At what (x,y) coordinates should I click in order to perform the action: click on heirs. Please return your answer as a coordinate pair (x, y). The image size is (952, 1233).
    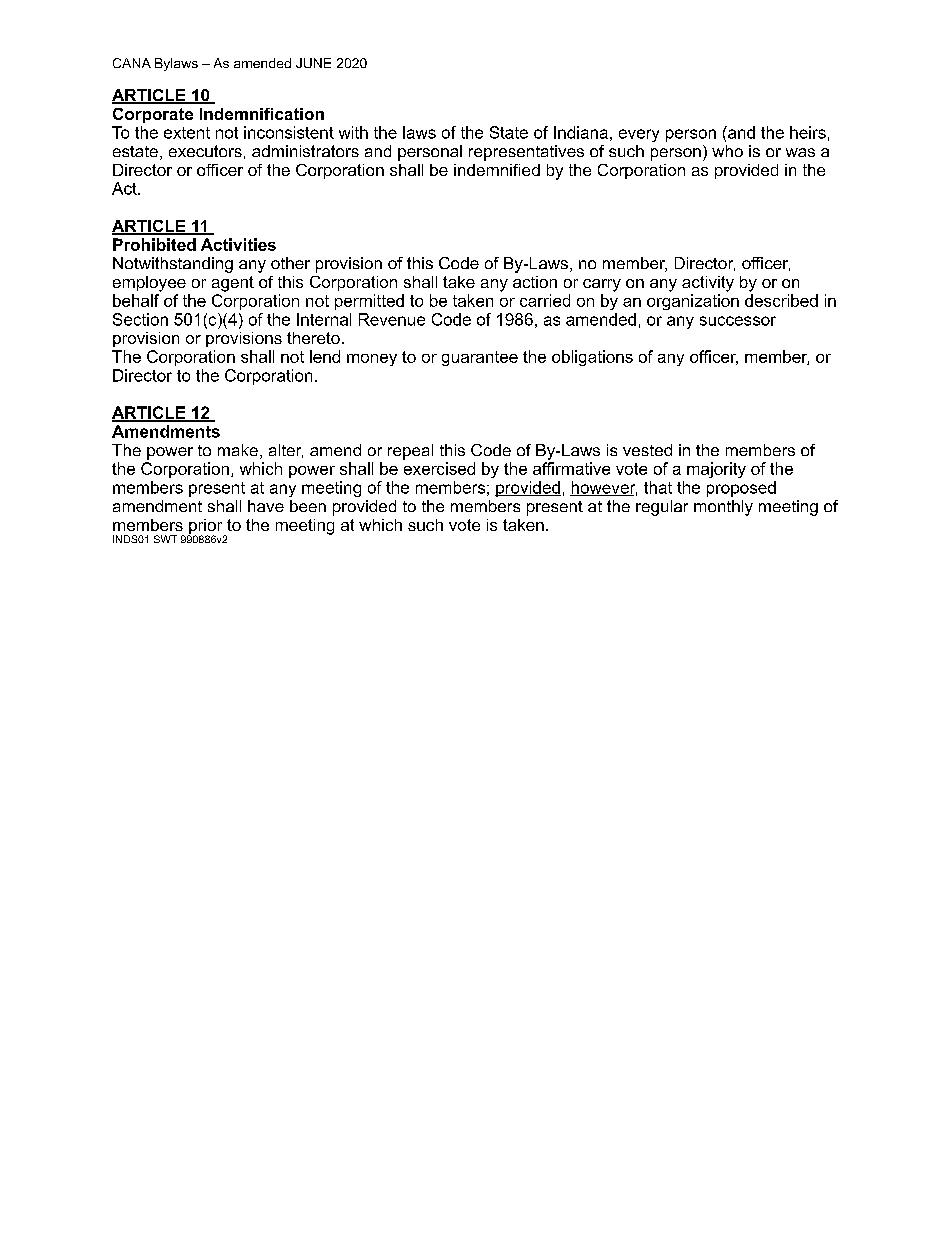
    Looking at the image, I should click on (808, 132).
